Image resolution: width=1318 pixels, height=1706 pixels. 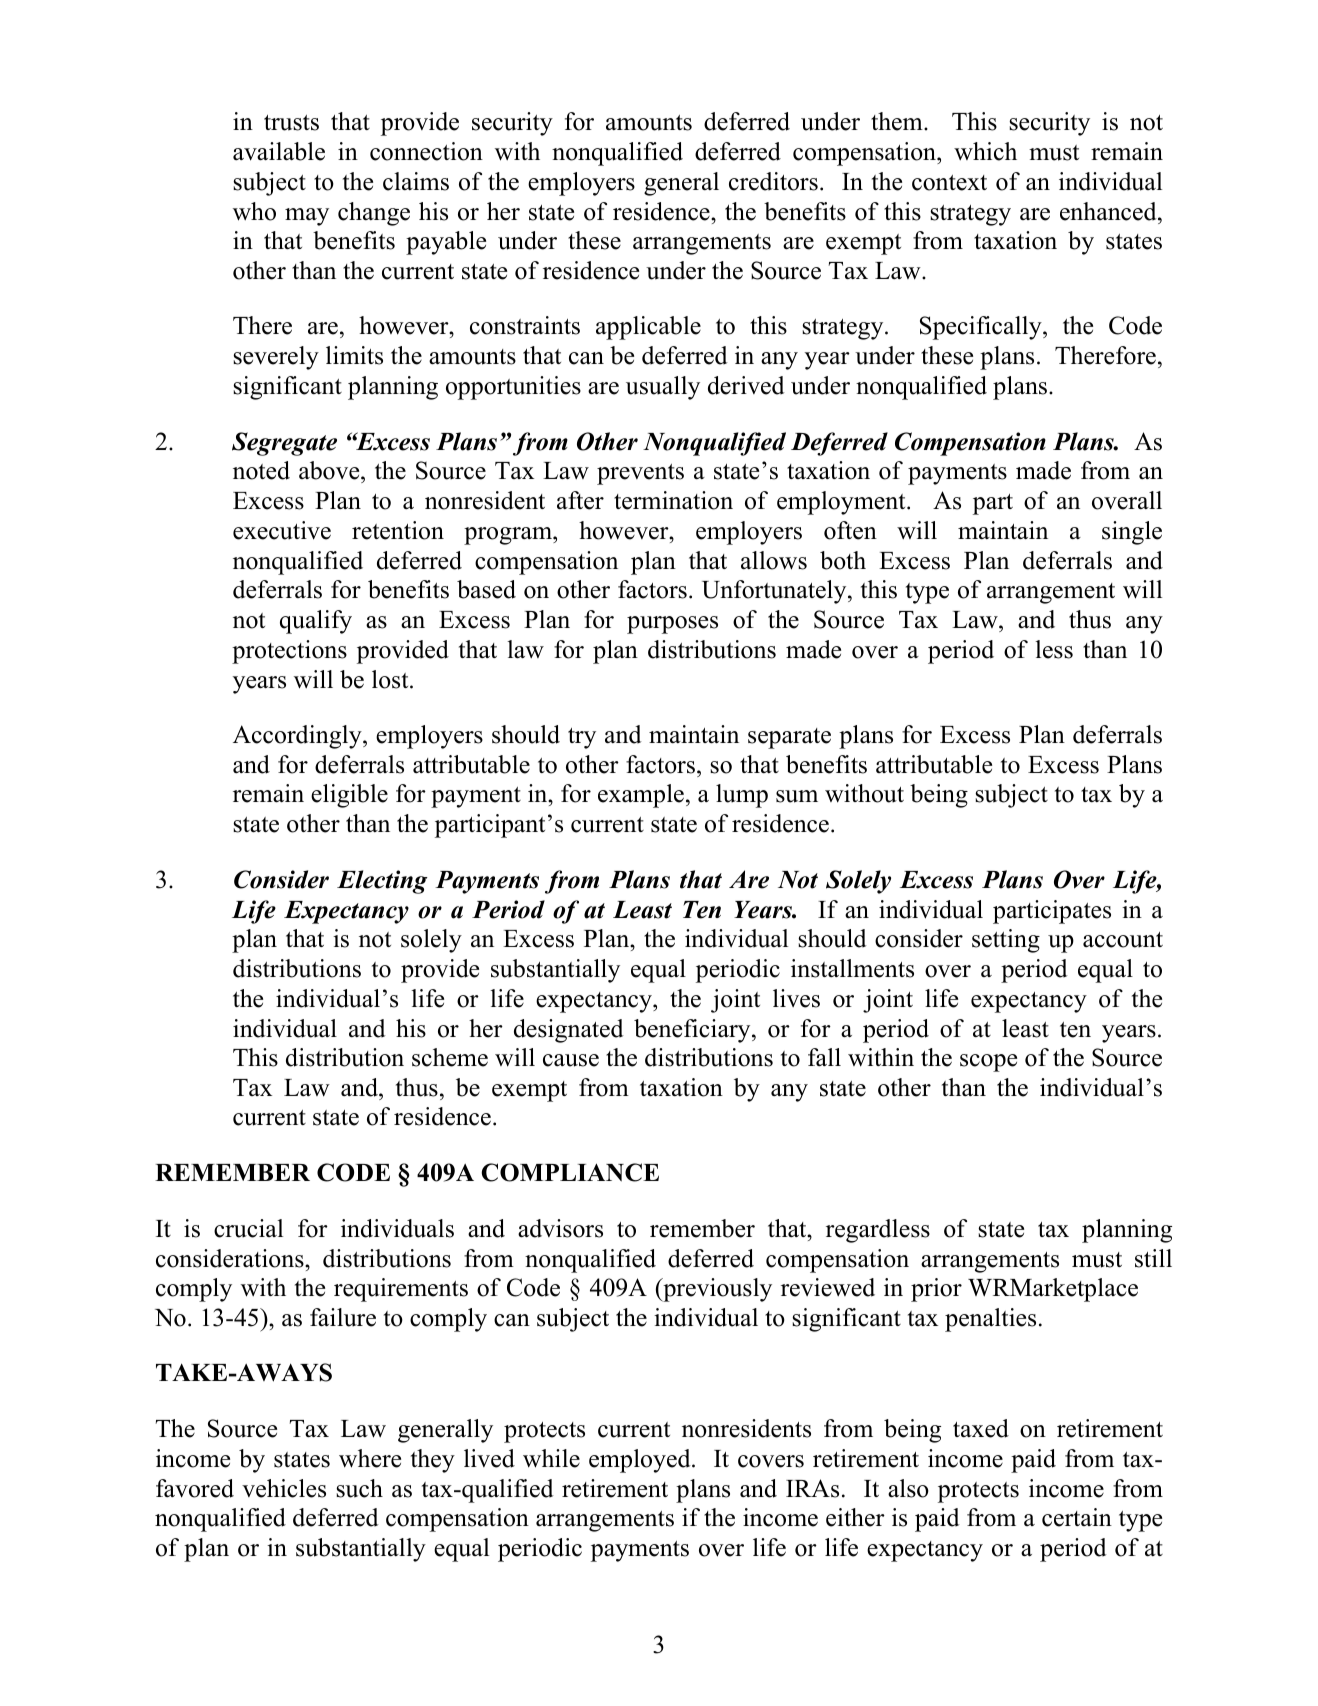 What do you see at coordinates (359, 1488) in the screenshot?
I see `such` at bounding box center [359, 1488].
